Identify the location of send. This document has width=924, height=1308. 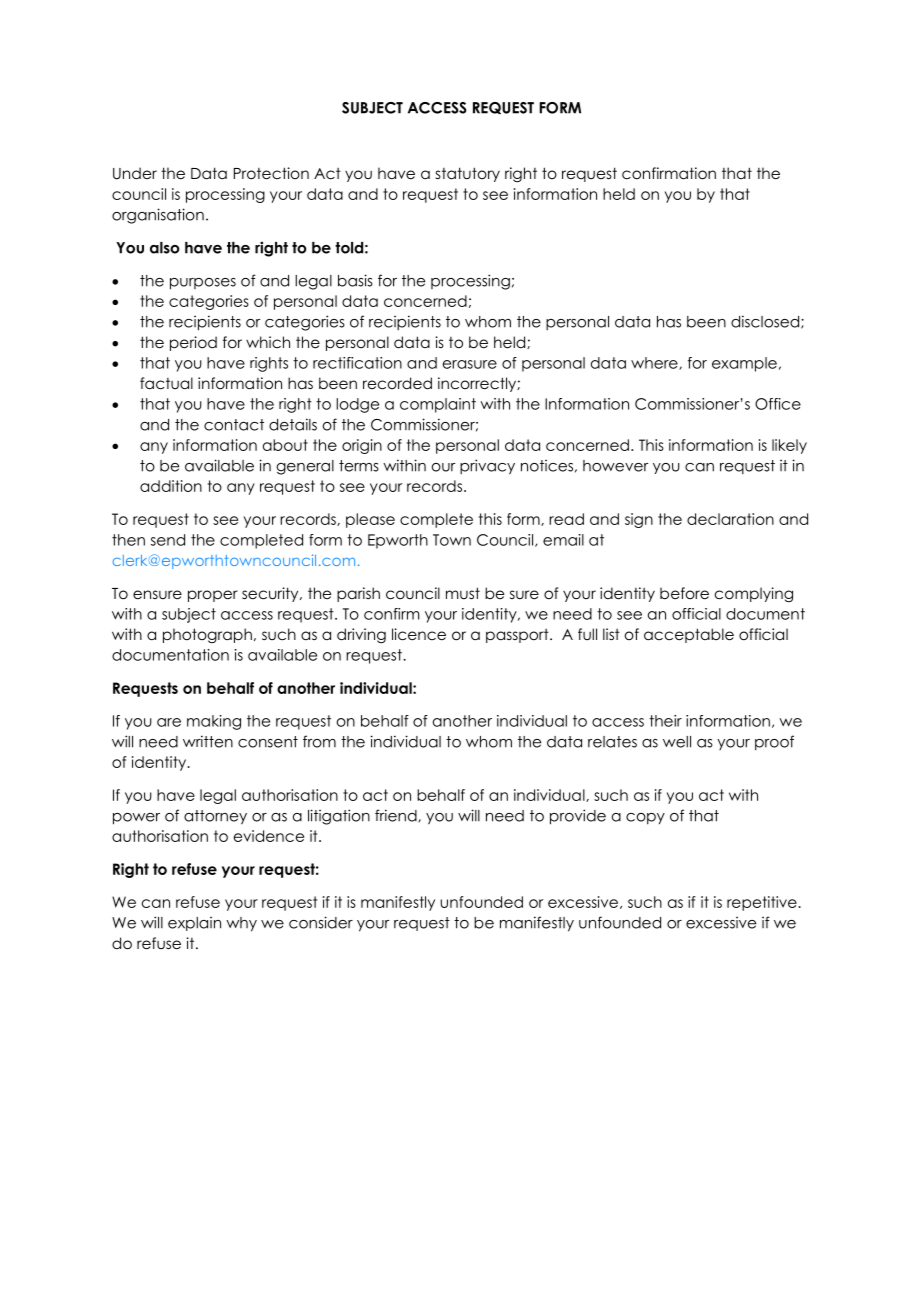
(168, 540).
